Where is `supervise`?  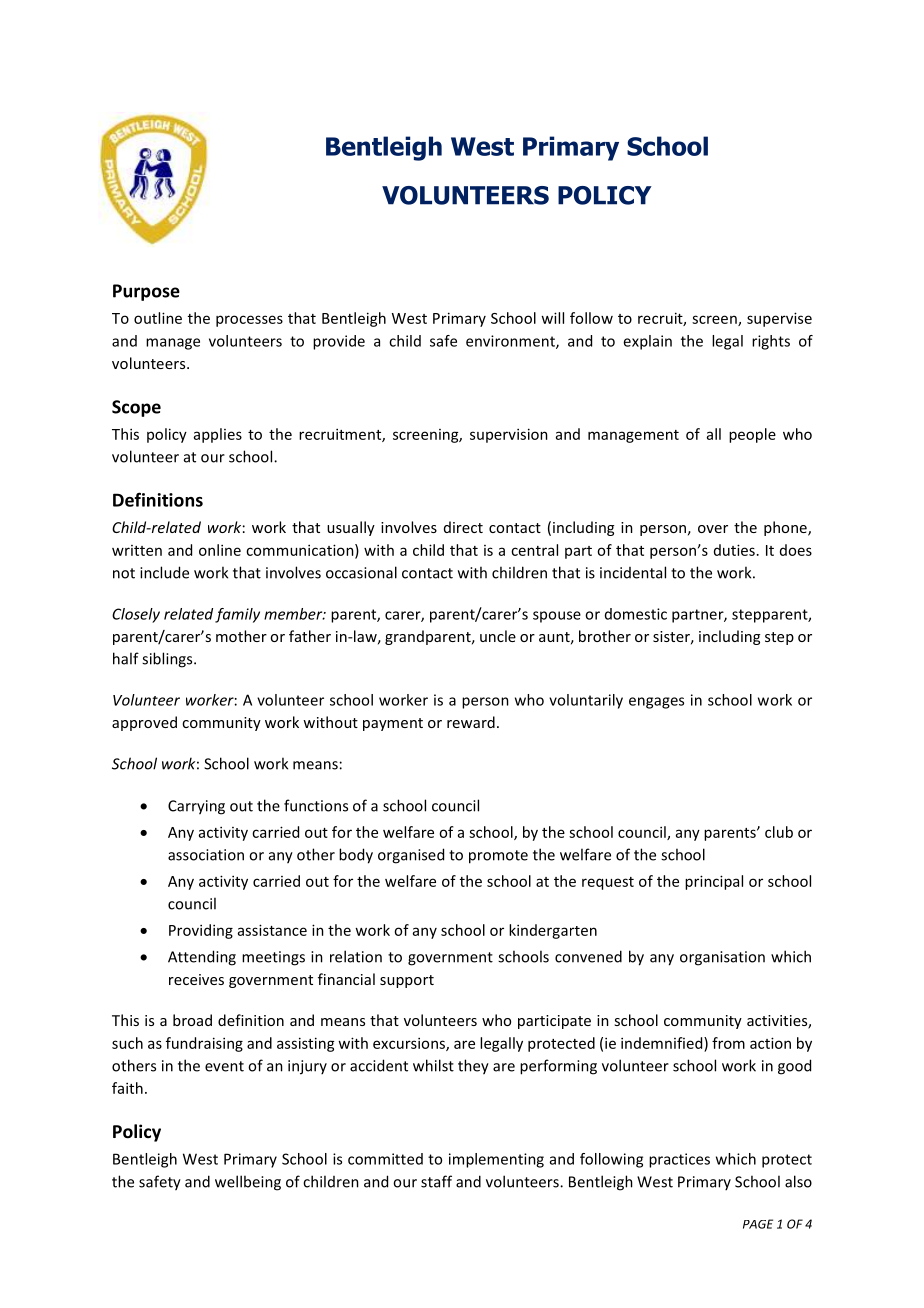 supervise is located at coordinates (779, 319).
